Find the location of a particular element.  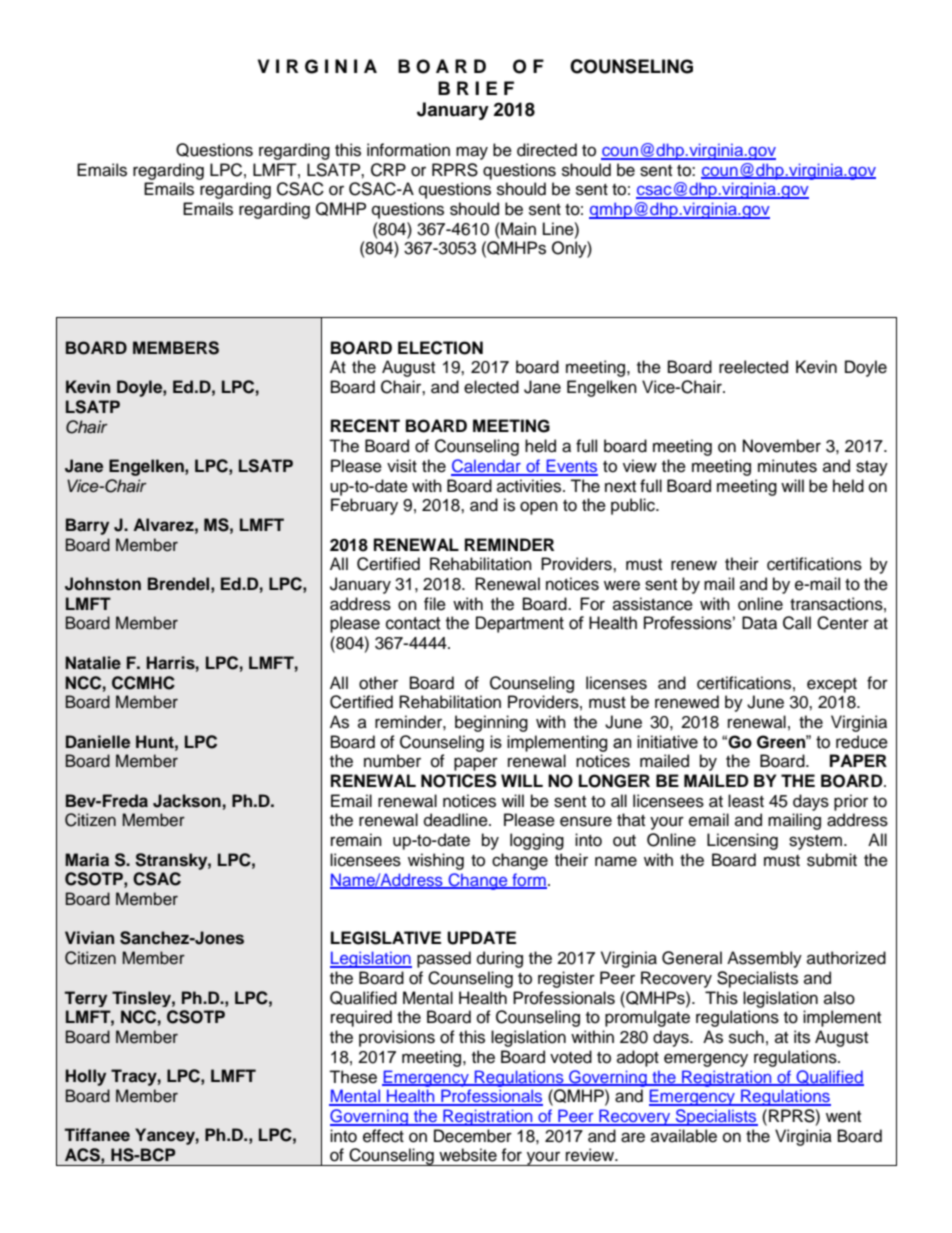

Holly is located at coordinates (85, 1077).
